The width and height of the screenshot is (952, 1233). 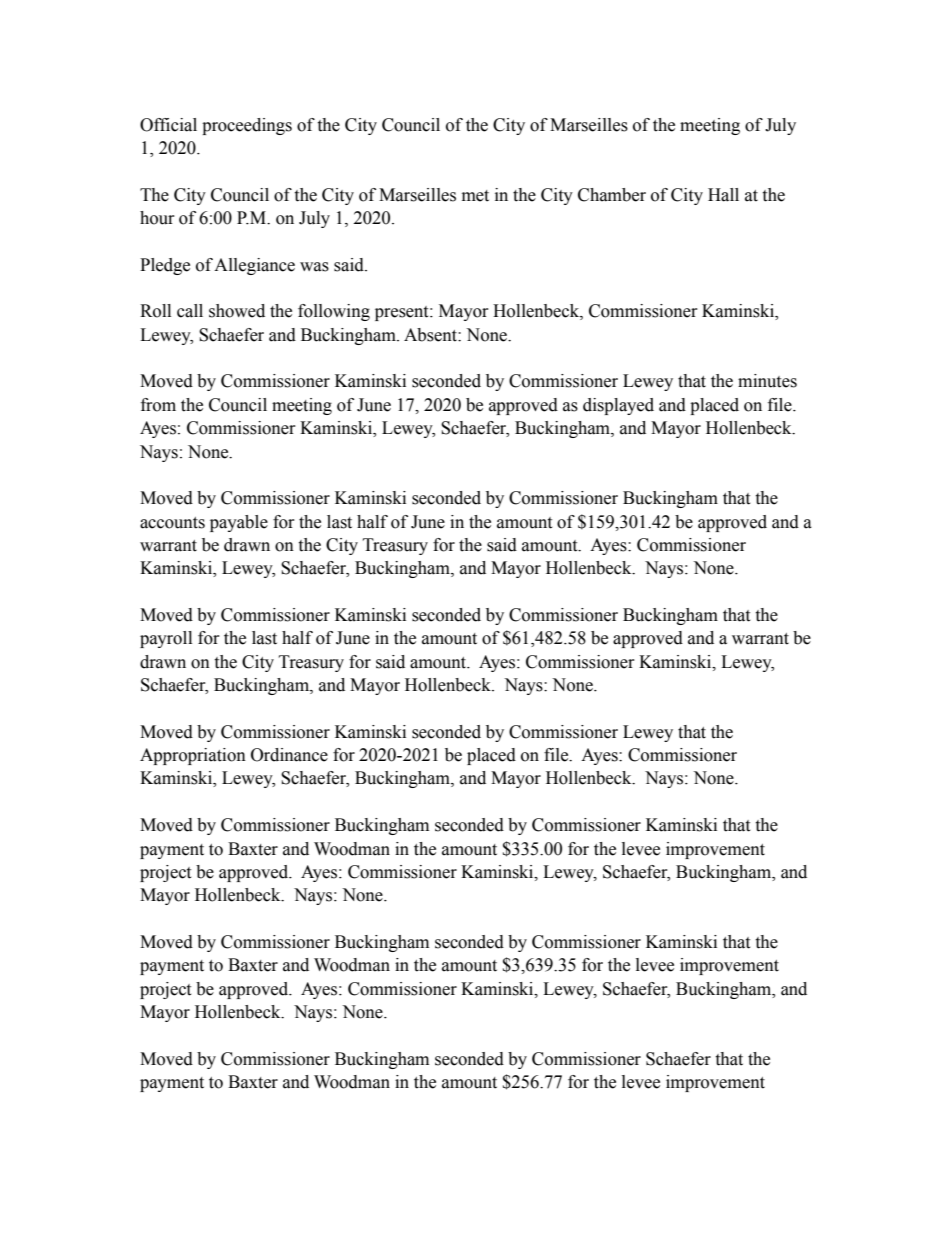 I want to click on displayed, so click(x=618, y=406).
